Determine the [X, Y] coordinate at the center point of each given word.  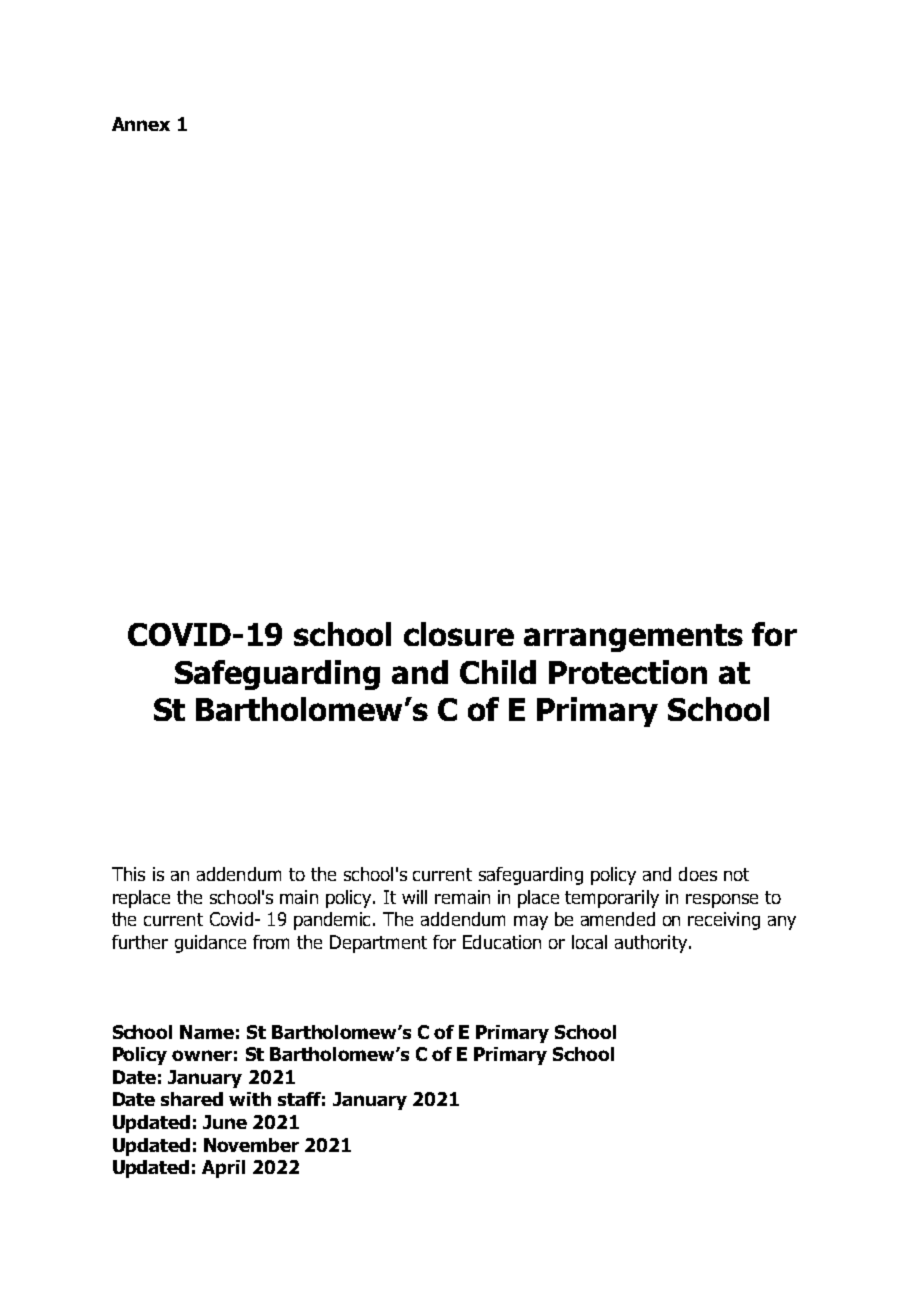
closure [459, 634]
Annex [141, 124]
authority [652, 944]
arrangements [633, 638]
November [251, 1145]
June [225, 1122]
